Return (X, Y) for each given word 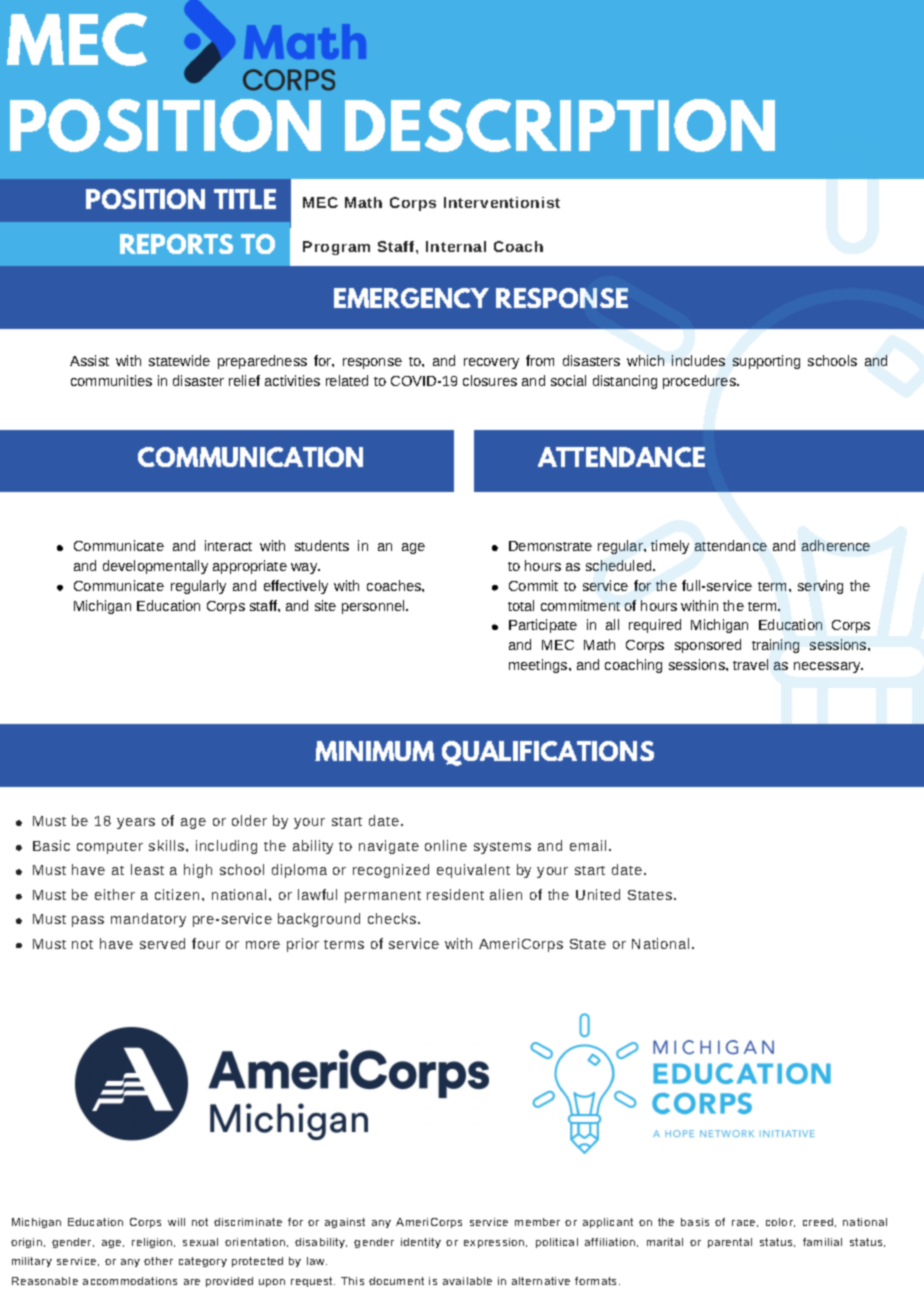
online (446, 845)
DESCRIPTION (560, 125)
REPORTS (176, 244)
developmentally (155, 567)
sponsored (708, 646)
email (588, 845)
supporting (766, 362)
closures (490, 380)
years (136, 823)
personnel (374, 607)
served (162, 943)
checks (393, 918)
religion (153, 1243)
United (598, 894)
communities (111, 380)
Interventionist (502, 202)
